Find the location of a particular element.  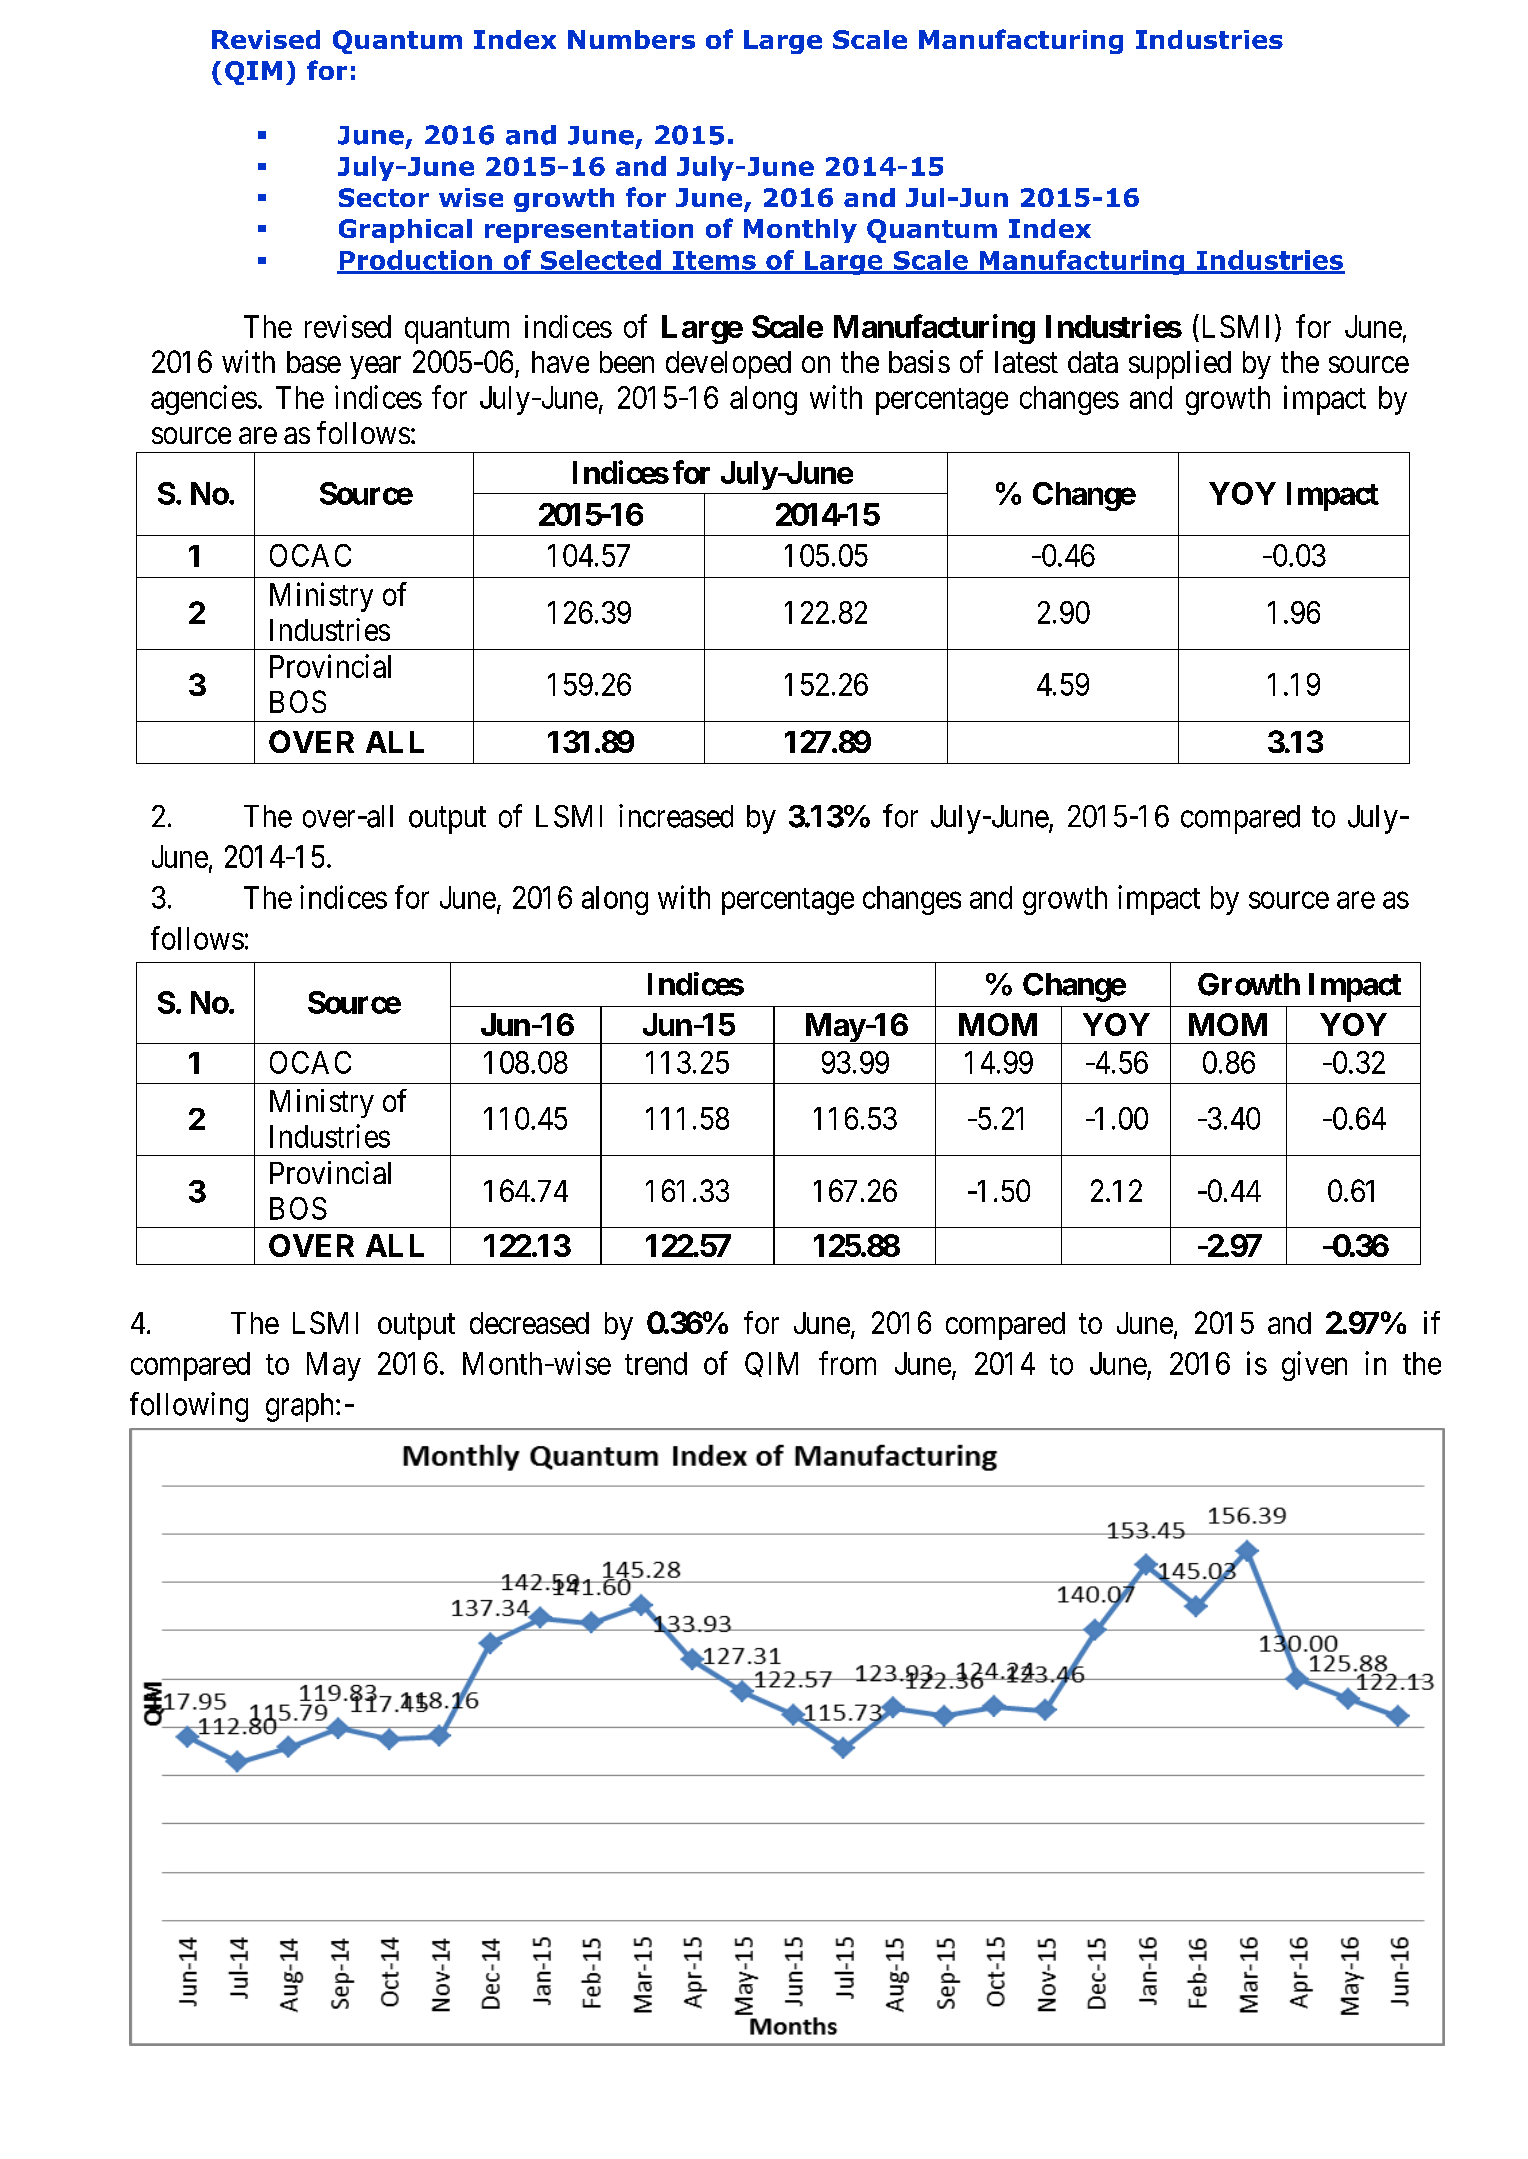

supplied is located at coordinates (1180, 364).
